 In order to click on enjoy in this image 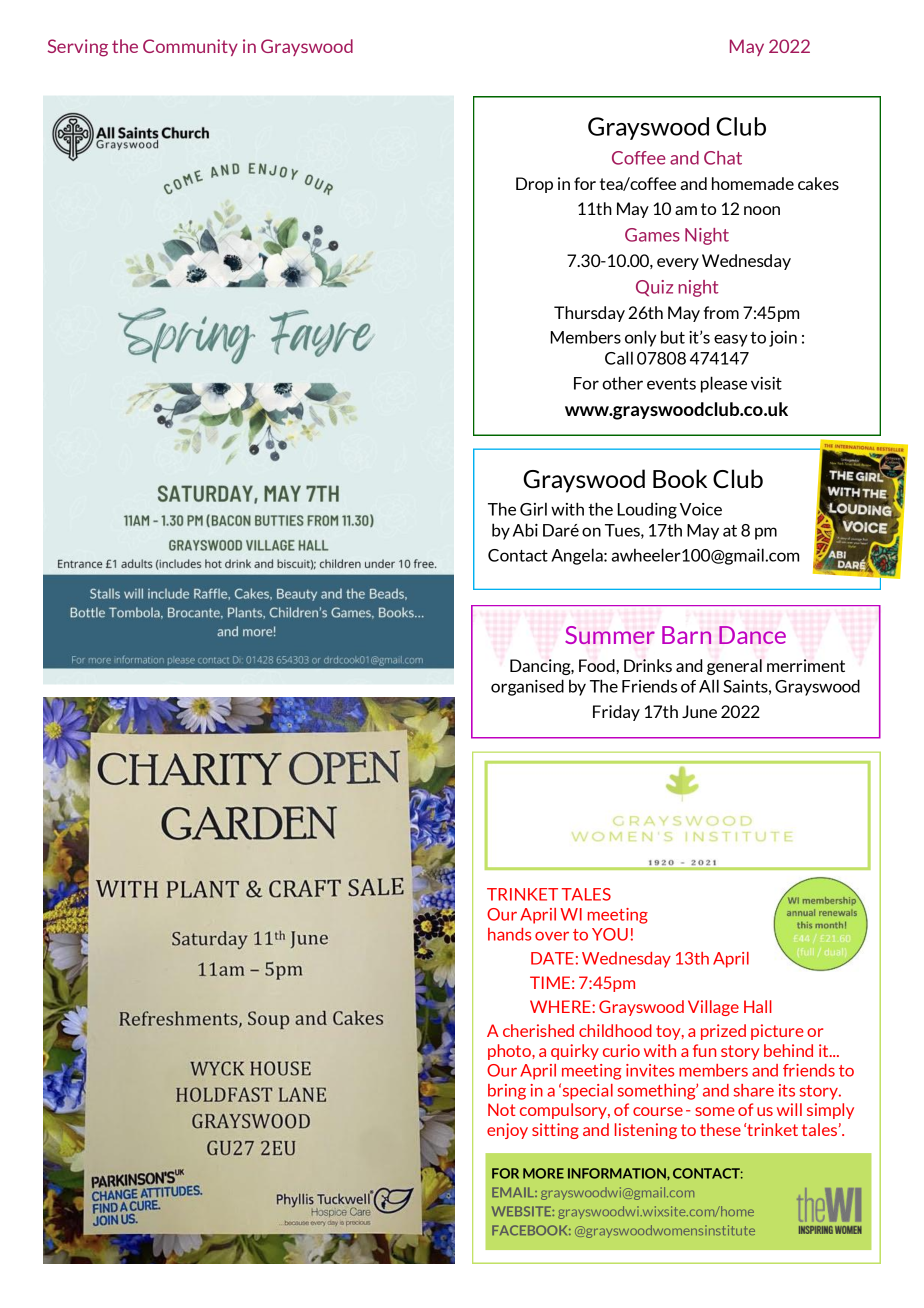, I will do `click(507, 1131)`.
